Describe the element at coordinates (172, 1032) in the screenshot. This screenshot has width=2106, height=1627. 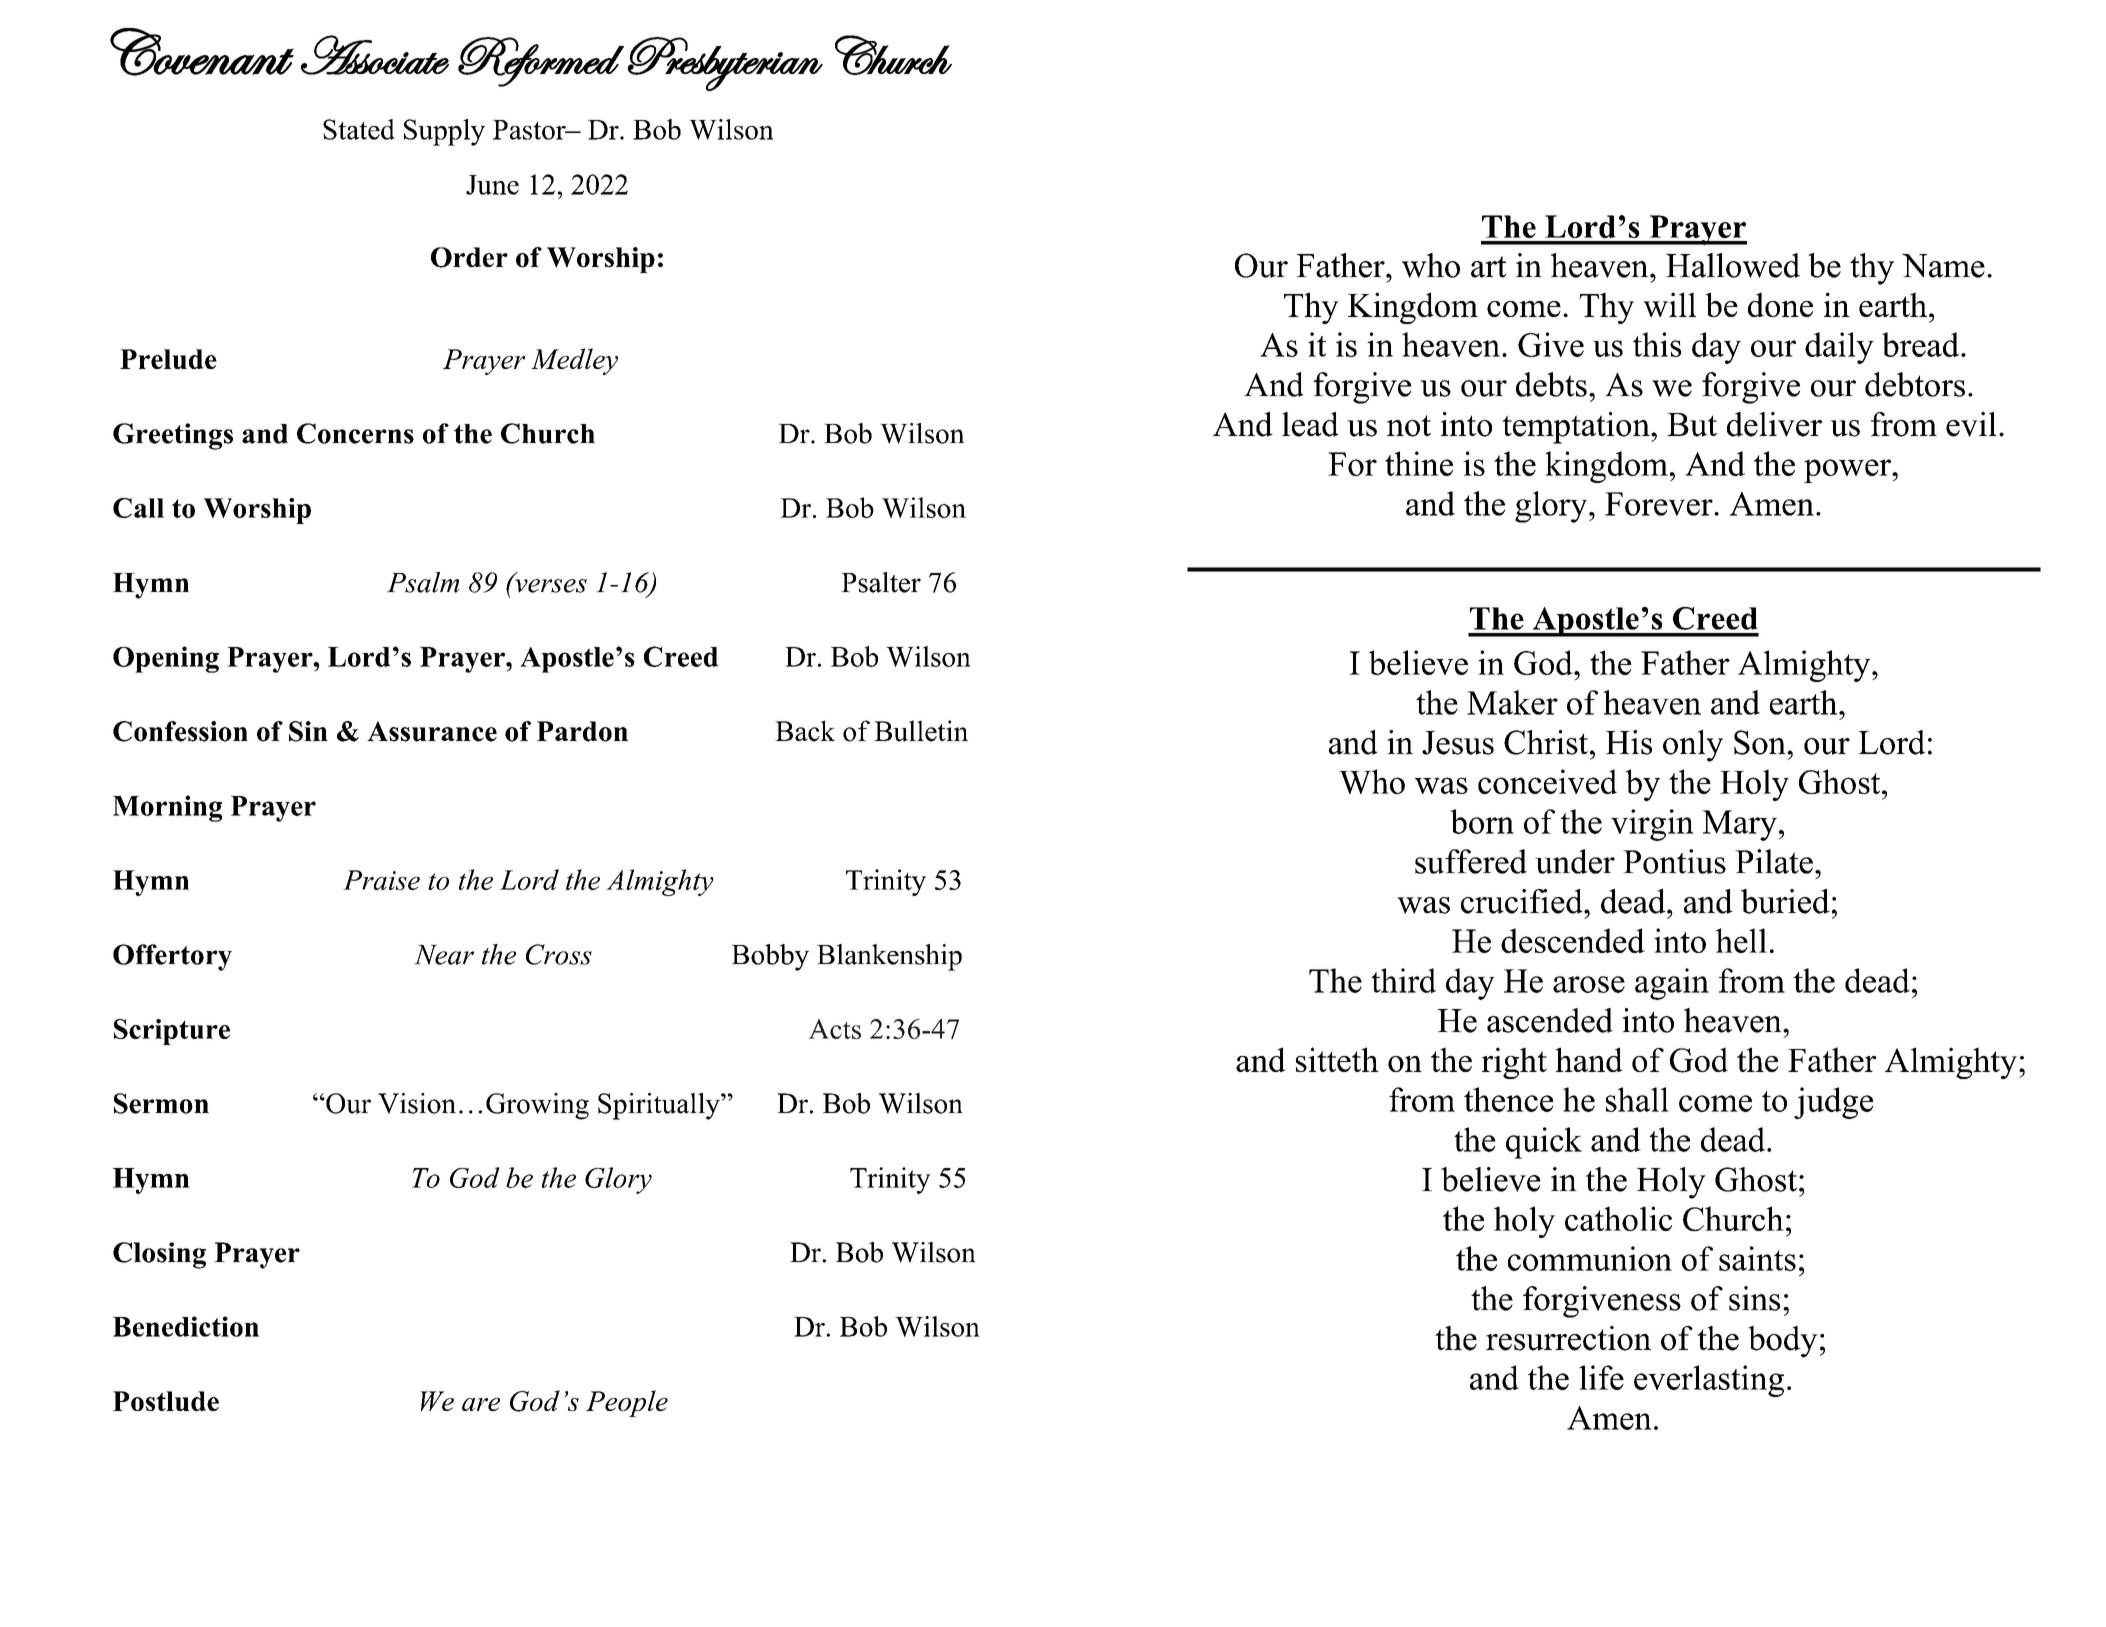
I see `Scripture` at that location.
